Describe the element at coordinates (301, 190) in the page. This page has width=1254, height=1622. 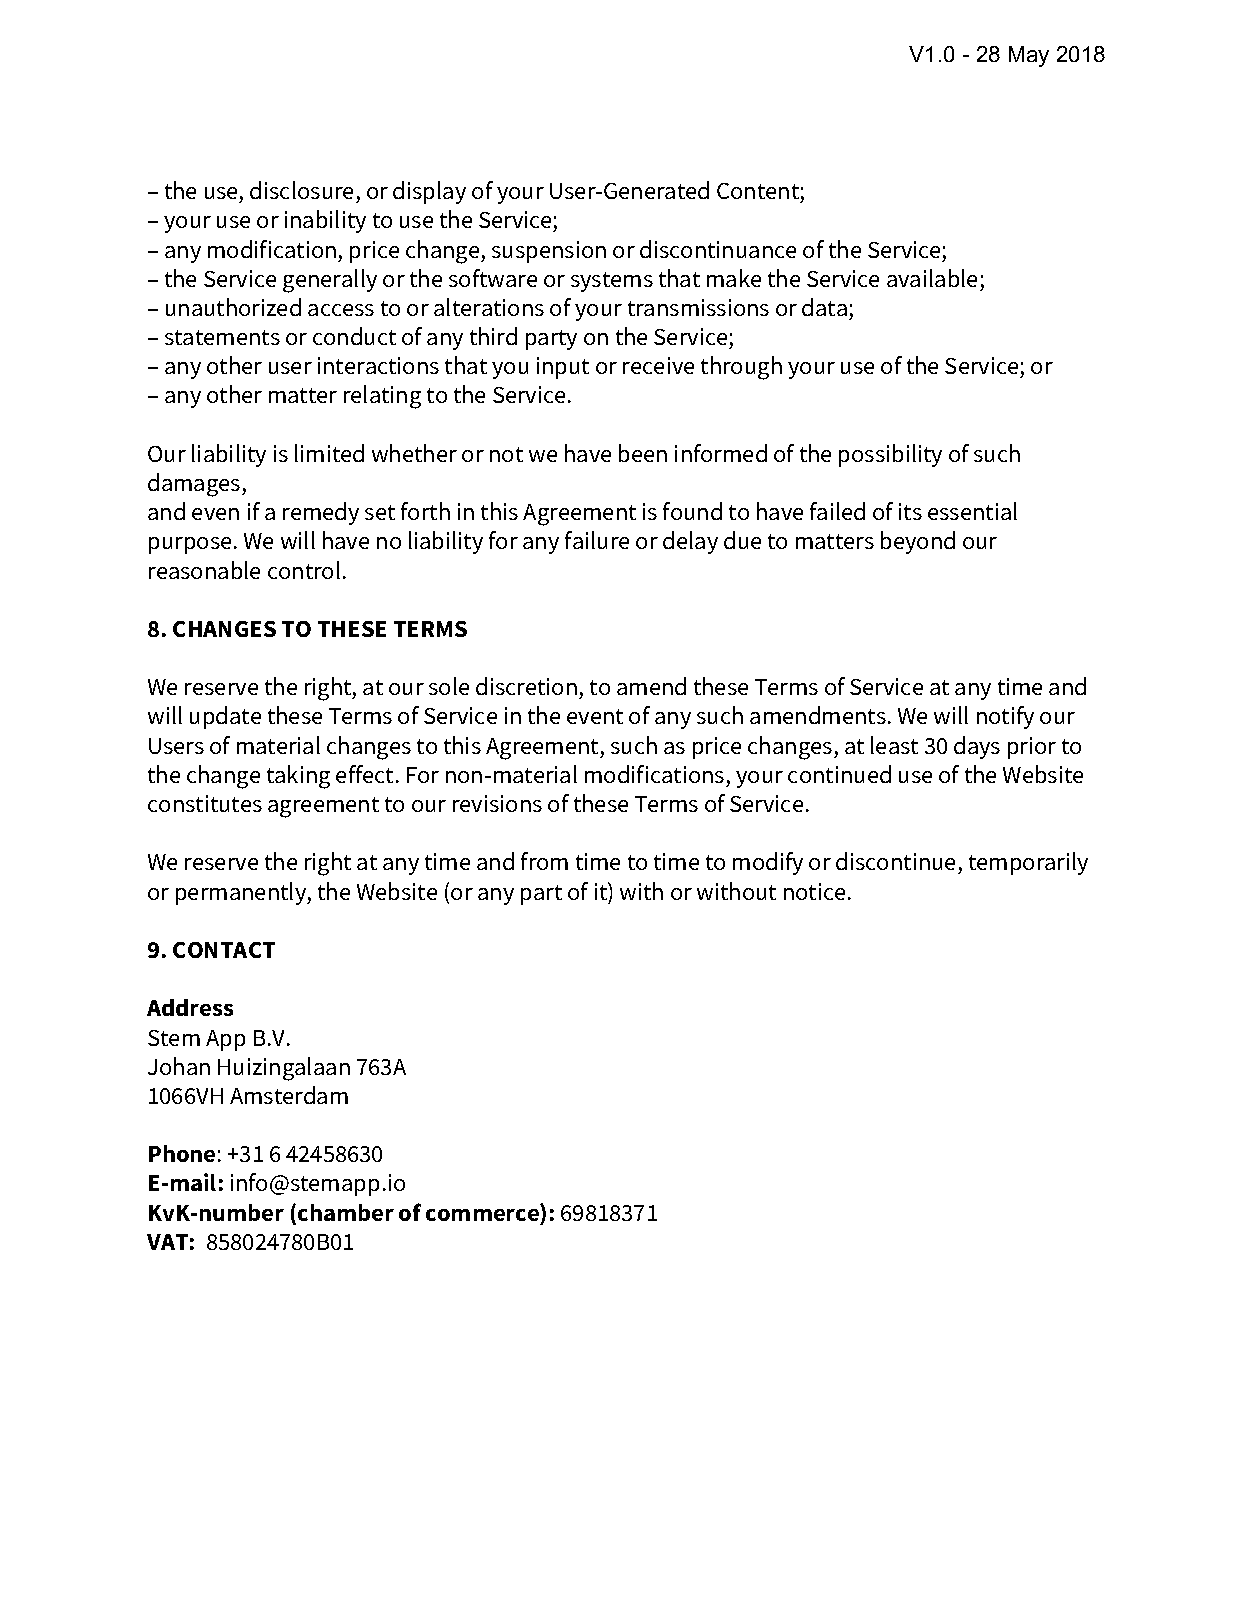
I see `disclosure` at that location.
